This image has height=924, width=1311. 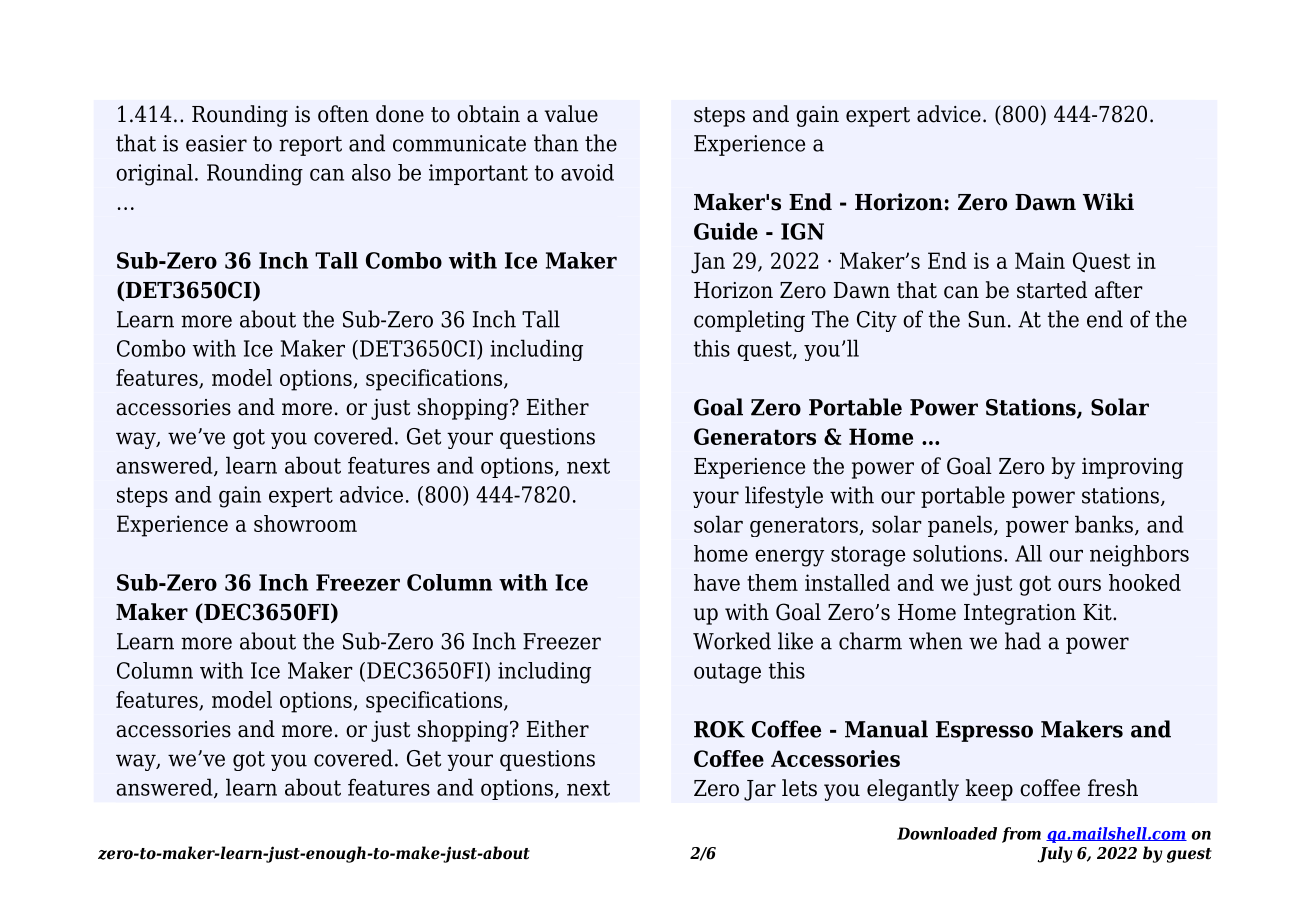 I want to click on Worked, so click(x=732, y=641).
